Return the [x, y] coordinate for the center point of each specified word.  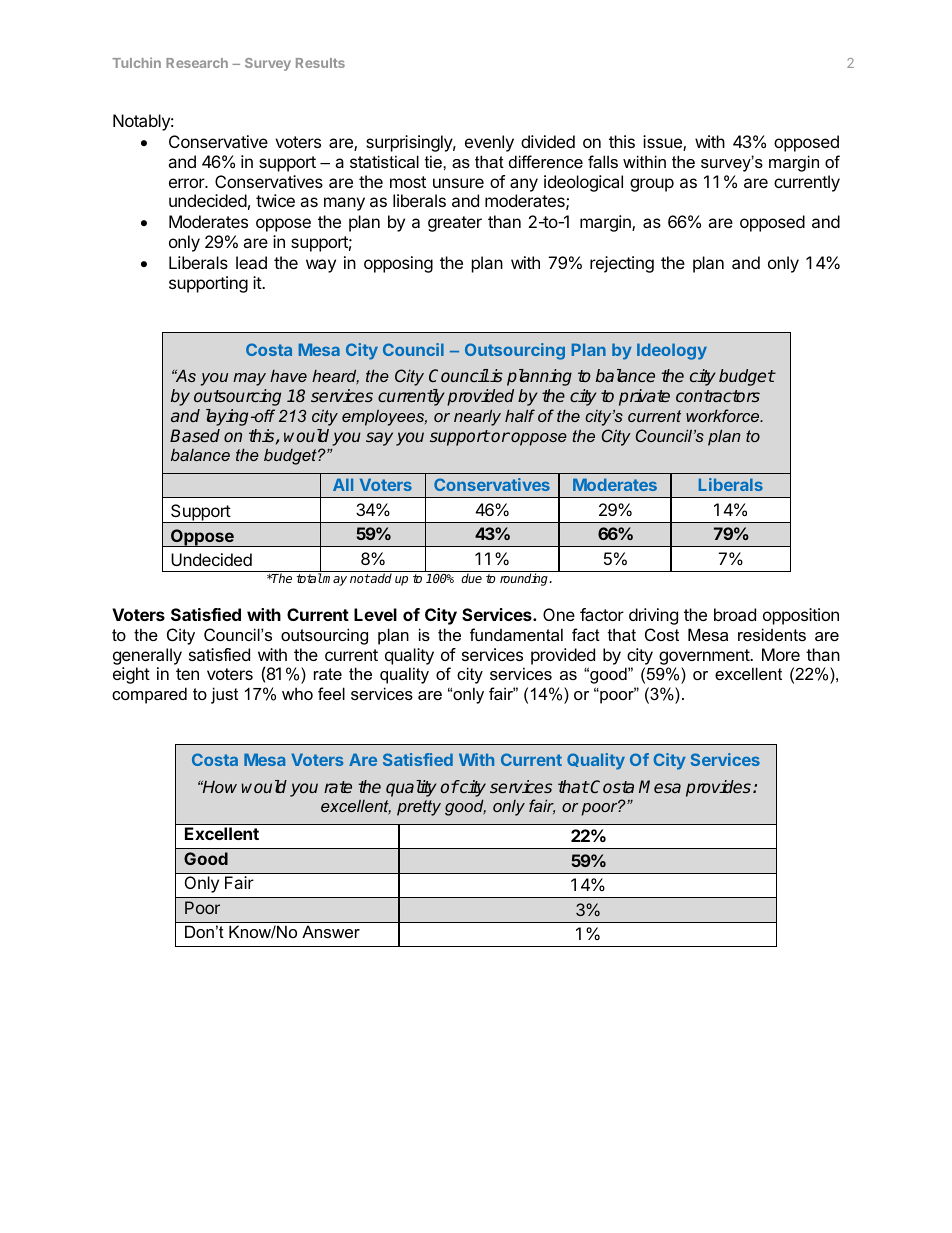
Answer [331, 931]
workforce [724, 415]
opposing [398, 264]
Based [195, 435]
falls [603, 161]
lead [251, 262]
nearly [477, 417]
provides [718, 788]
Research [197, 63]
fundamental [516, 634]
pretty [419, 808]
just [224, 695]
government [705, 657]
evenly [489, 143]
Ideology [672, 351]
